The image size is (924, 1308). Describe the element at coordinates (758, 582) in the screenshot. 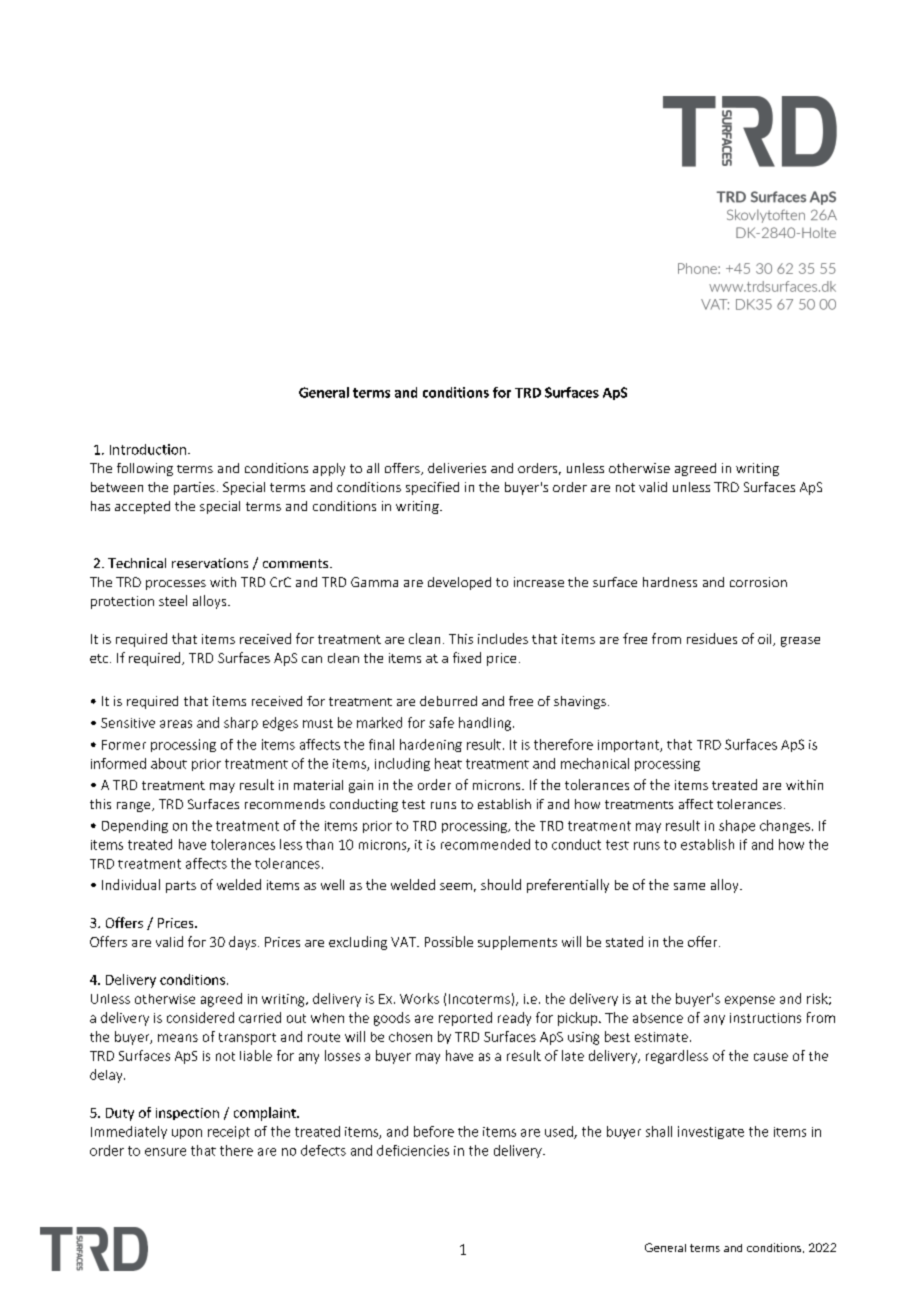

I see `corrosion` at that location.
